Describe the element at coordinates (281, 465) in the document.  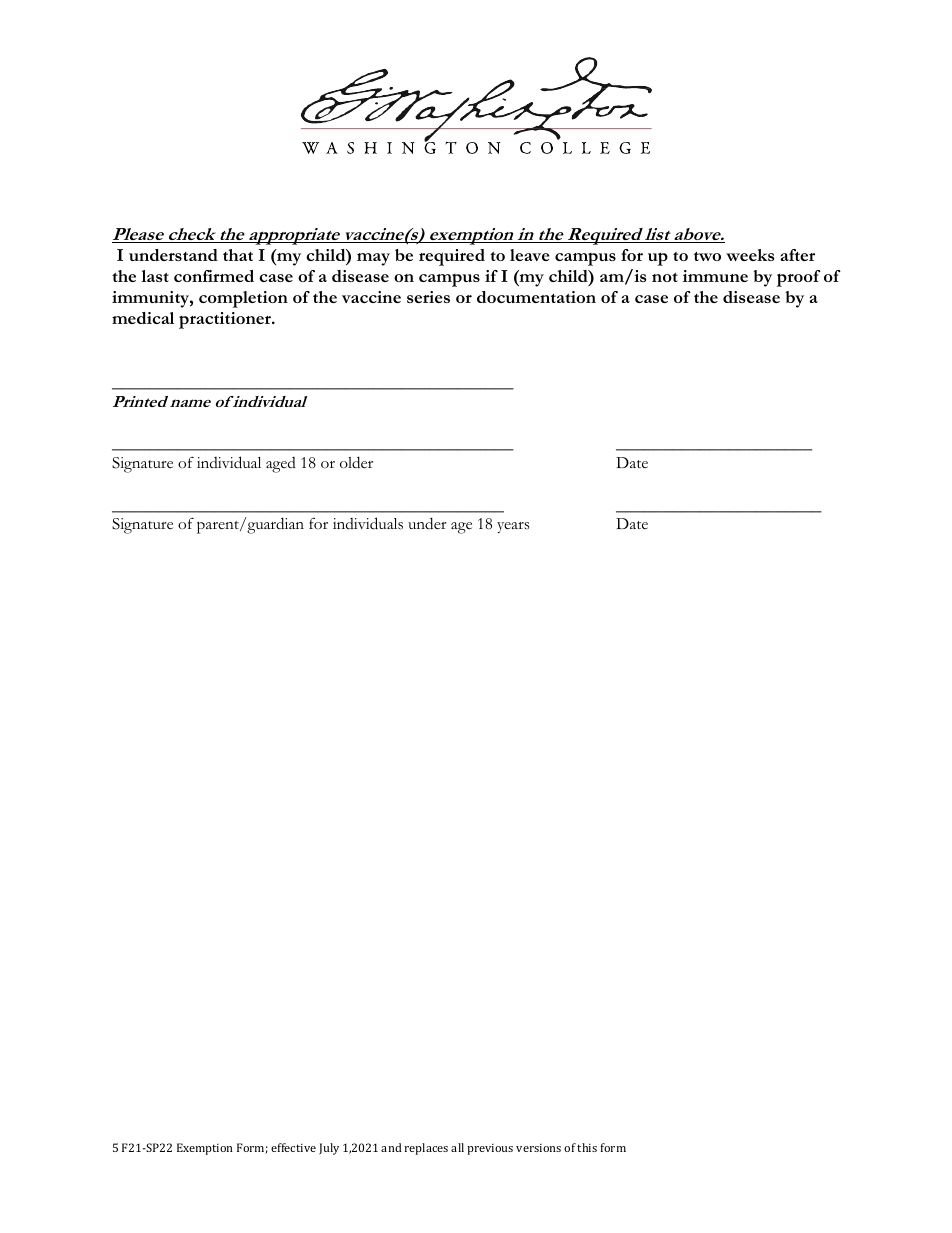
I see `aged` at that location.
